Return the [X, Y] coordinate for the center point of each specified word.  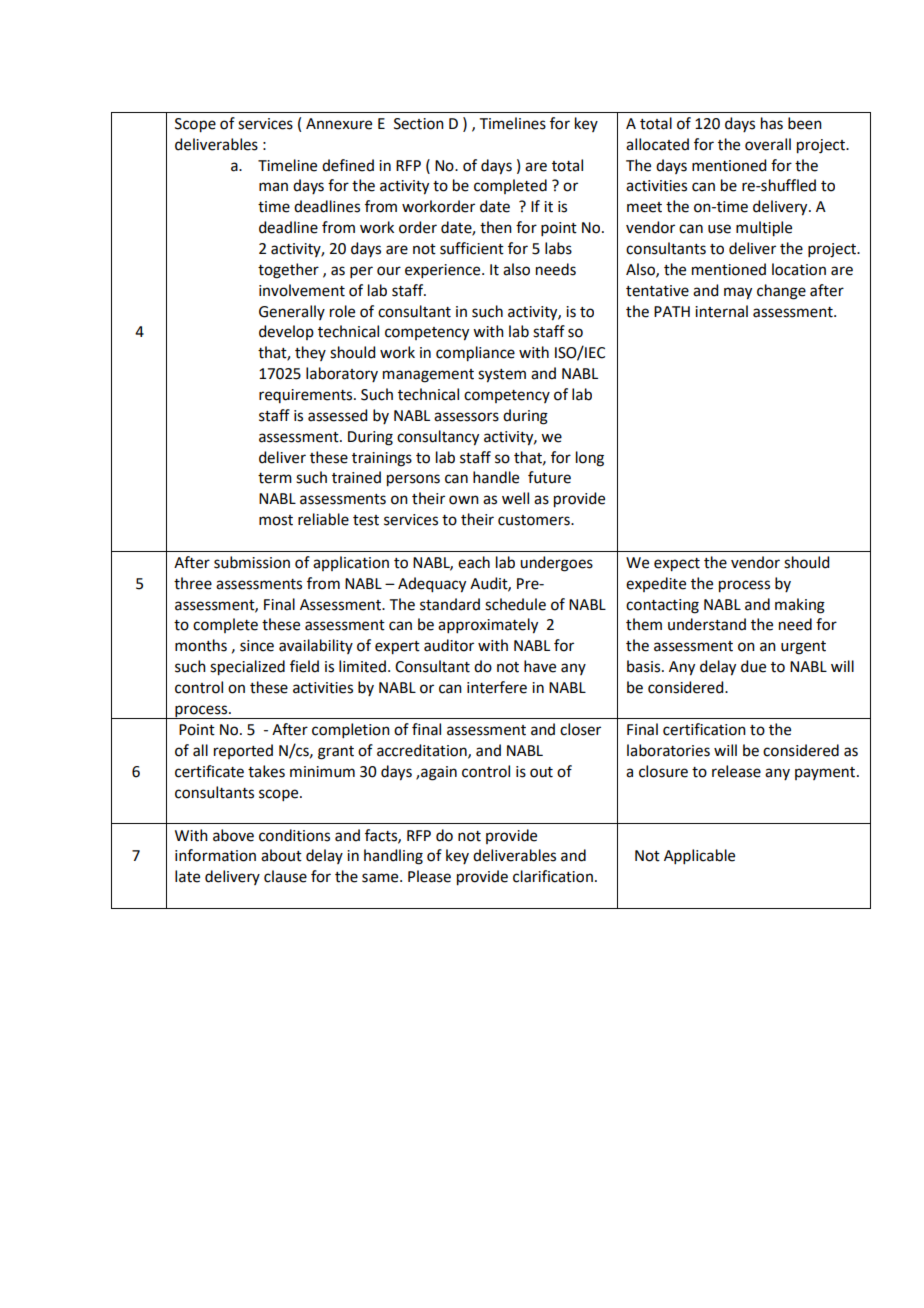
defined [348, 165]
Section [419, 124]
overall [768, 144]
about [281, 855]
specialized [247, 668]
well [515, 498]
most [276, 520]
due [753, 666]
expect [677, 565]
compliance [475, 354]
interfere [497, 687]
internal [721, 311]
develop [286, 332]
